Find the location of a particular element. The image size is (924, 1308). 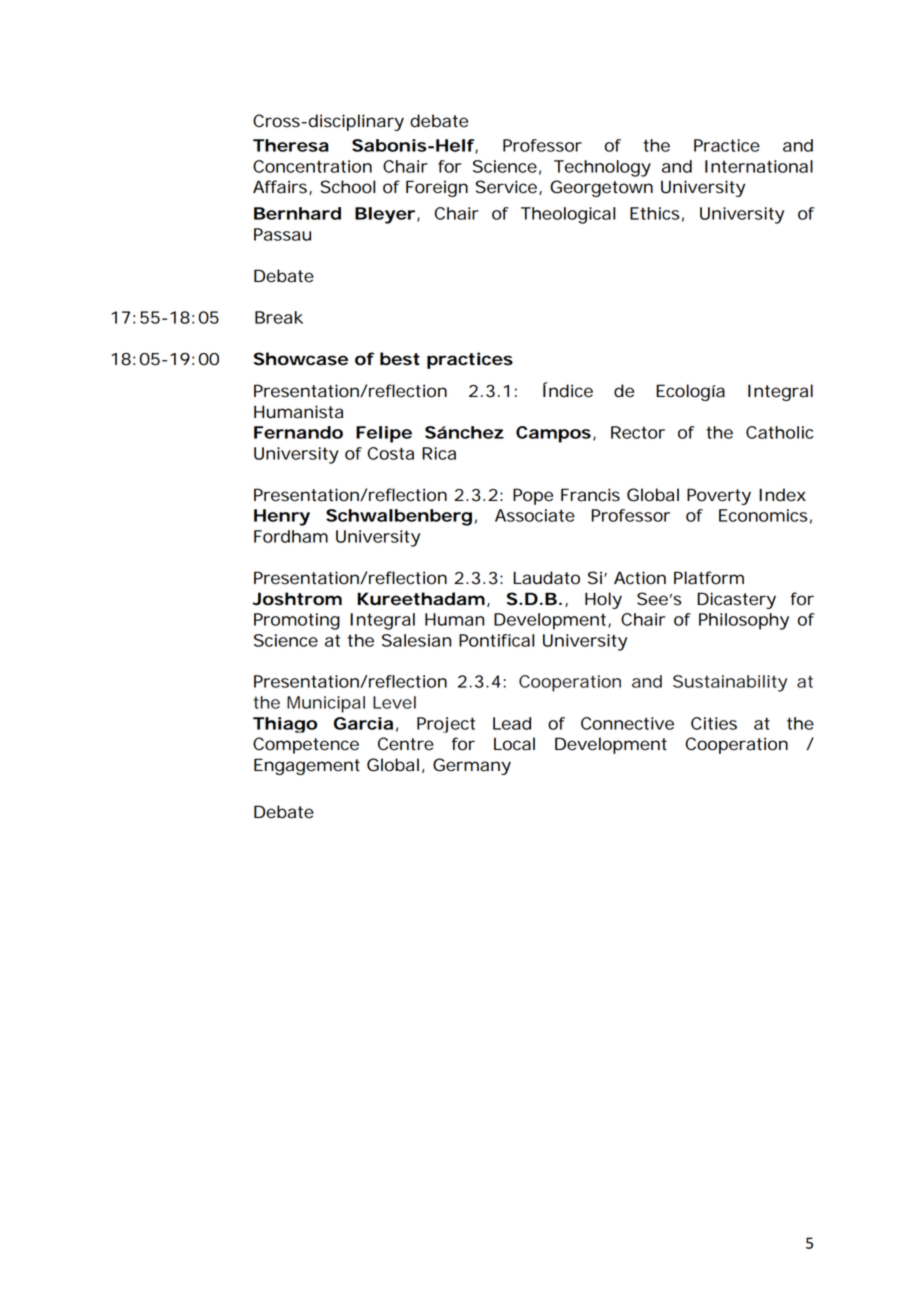

Local is located at coordinates (514, 744).
